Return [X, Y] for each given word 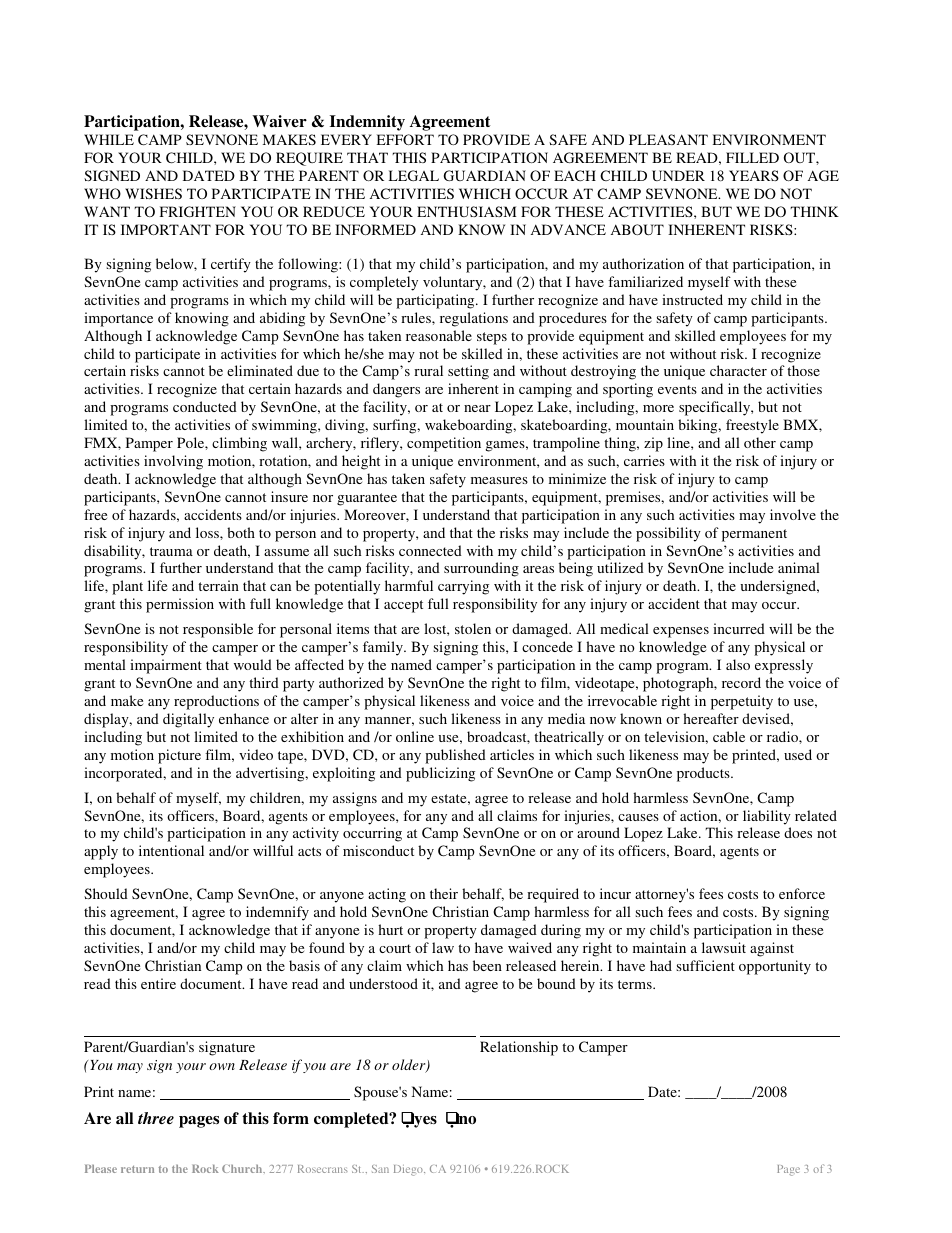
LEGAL [414, 175]
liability [767, 817]
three [156, 1118]
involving [173, 462]
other [760, 442]
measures [499, 480]
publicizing [440, 774]
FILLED [752, 157]
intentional [171, 850]
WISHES [153, 193]
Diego [409, 1170]
